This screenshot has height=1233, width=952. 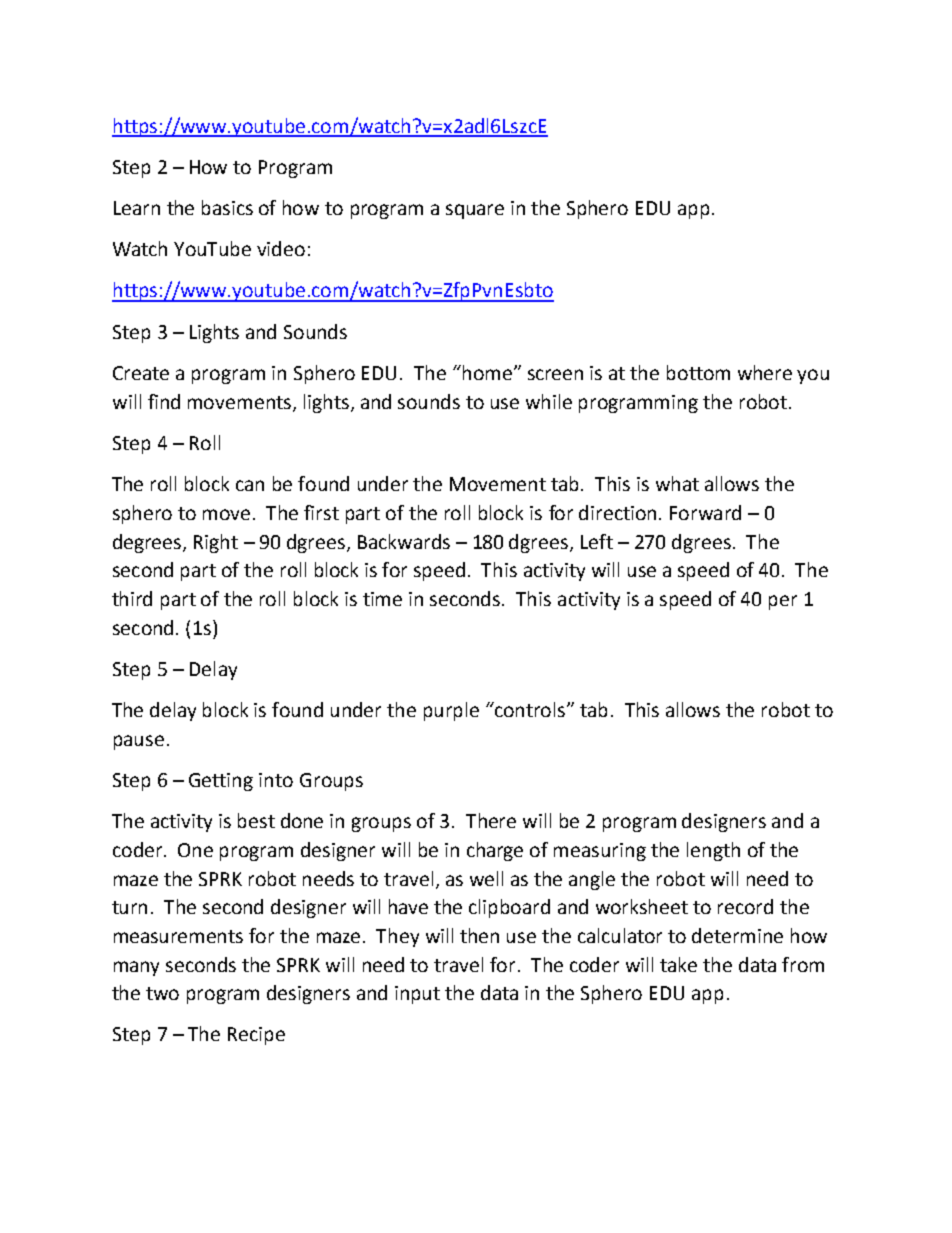 I want to click on square, so click(x=475, y=211).
